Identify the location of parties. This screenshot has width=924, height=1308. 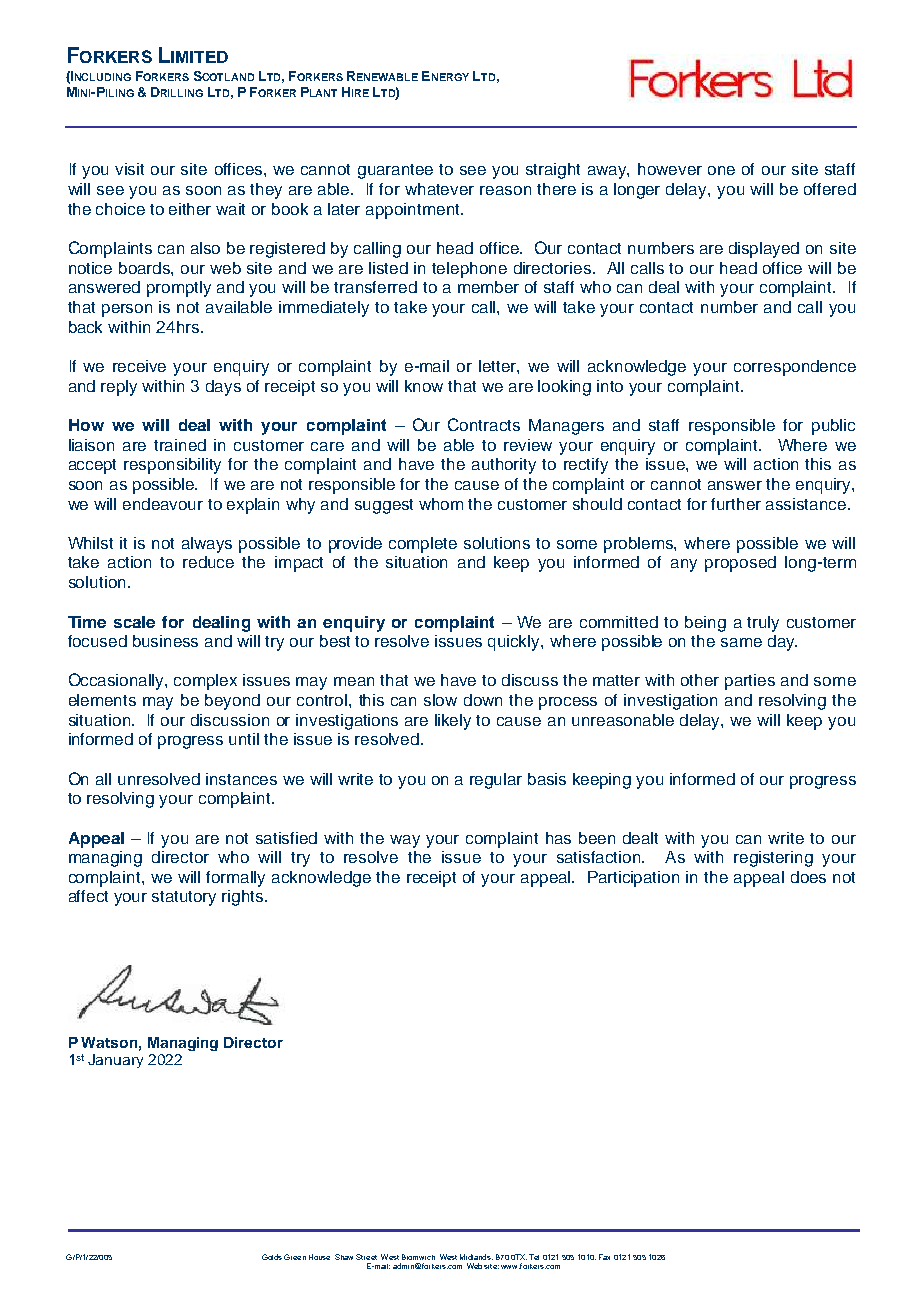
(750, 682).
